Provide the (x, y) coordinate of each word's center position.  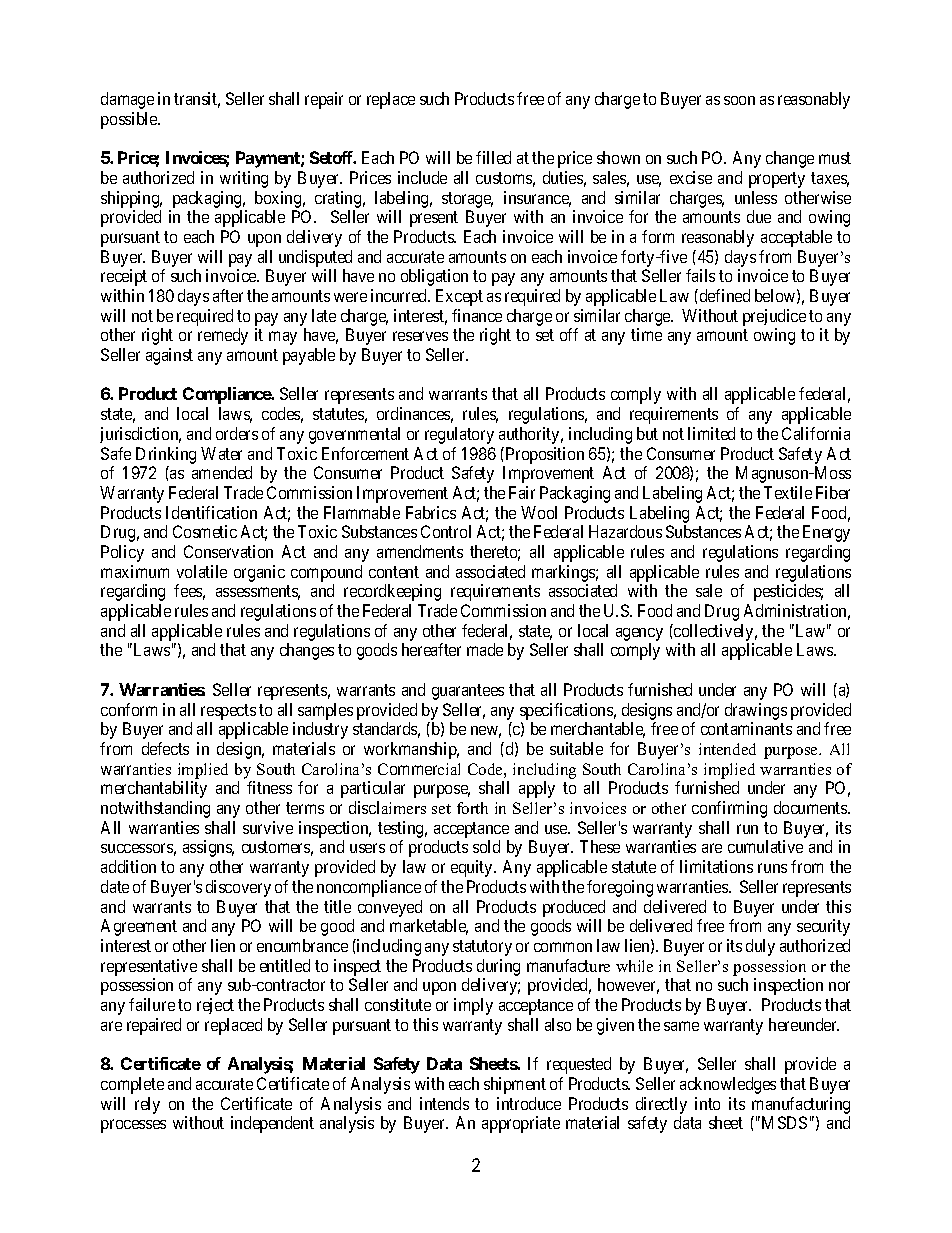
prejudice (774, 317)
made (485, 649)
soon (739, 100)
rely (147, 1105)
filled (493, 157)
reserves (420, 336)
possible (130, 120)
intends (444, 1103)
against (169, 356)
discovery (238, 888)
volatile (202, 571)
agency (639, 636)
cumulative (765, 846)
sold (486, 846)
